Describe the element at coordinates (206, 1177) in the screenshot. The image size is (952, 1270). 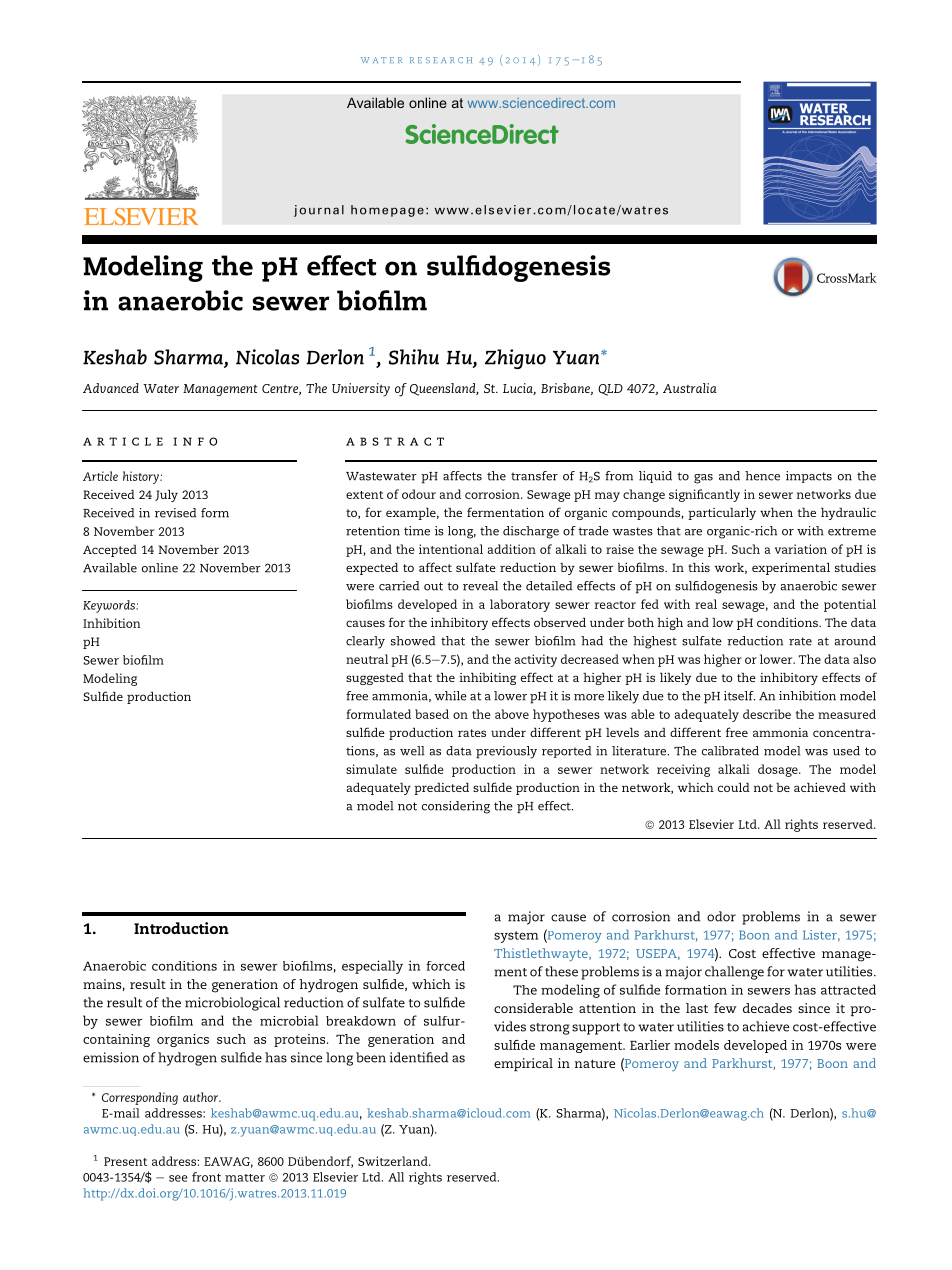
I see `front` at that location.
